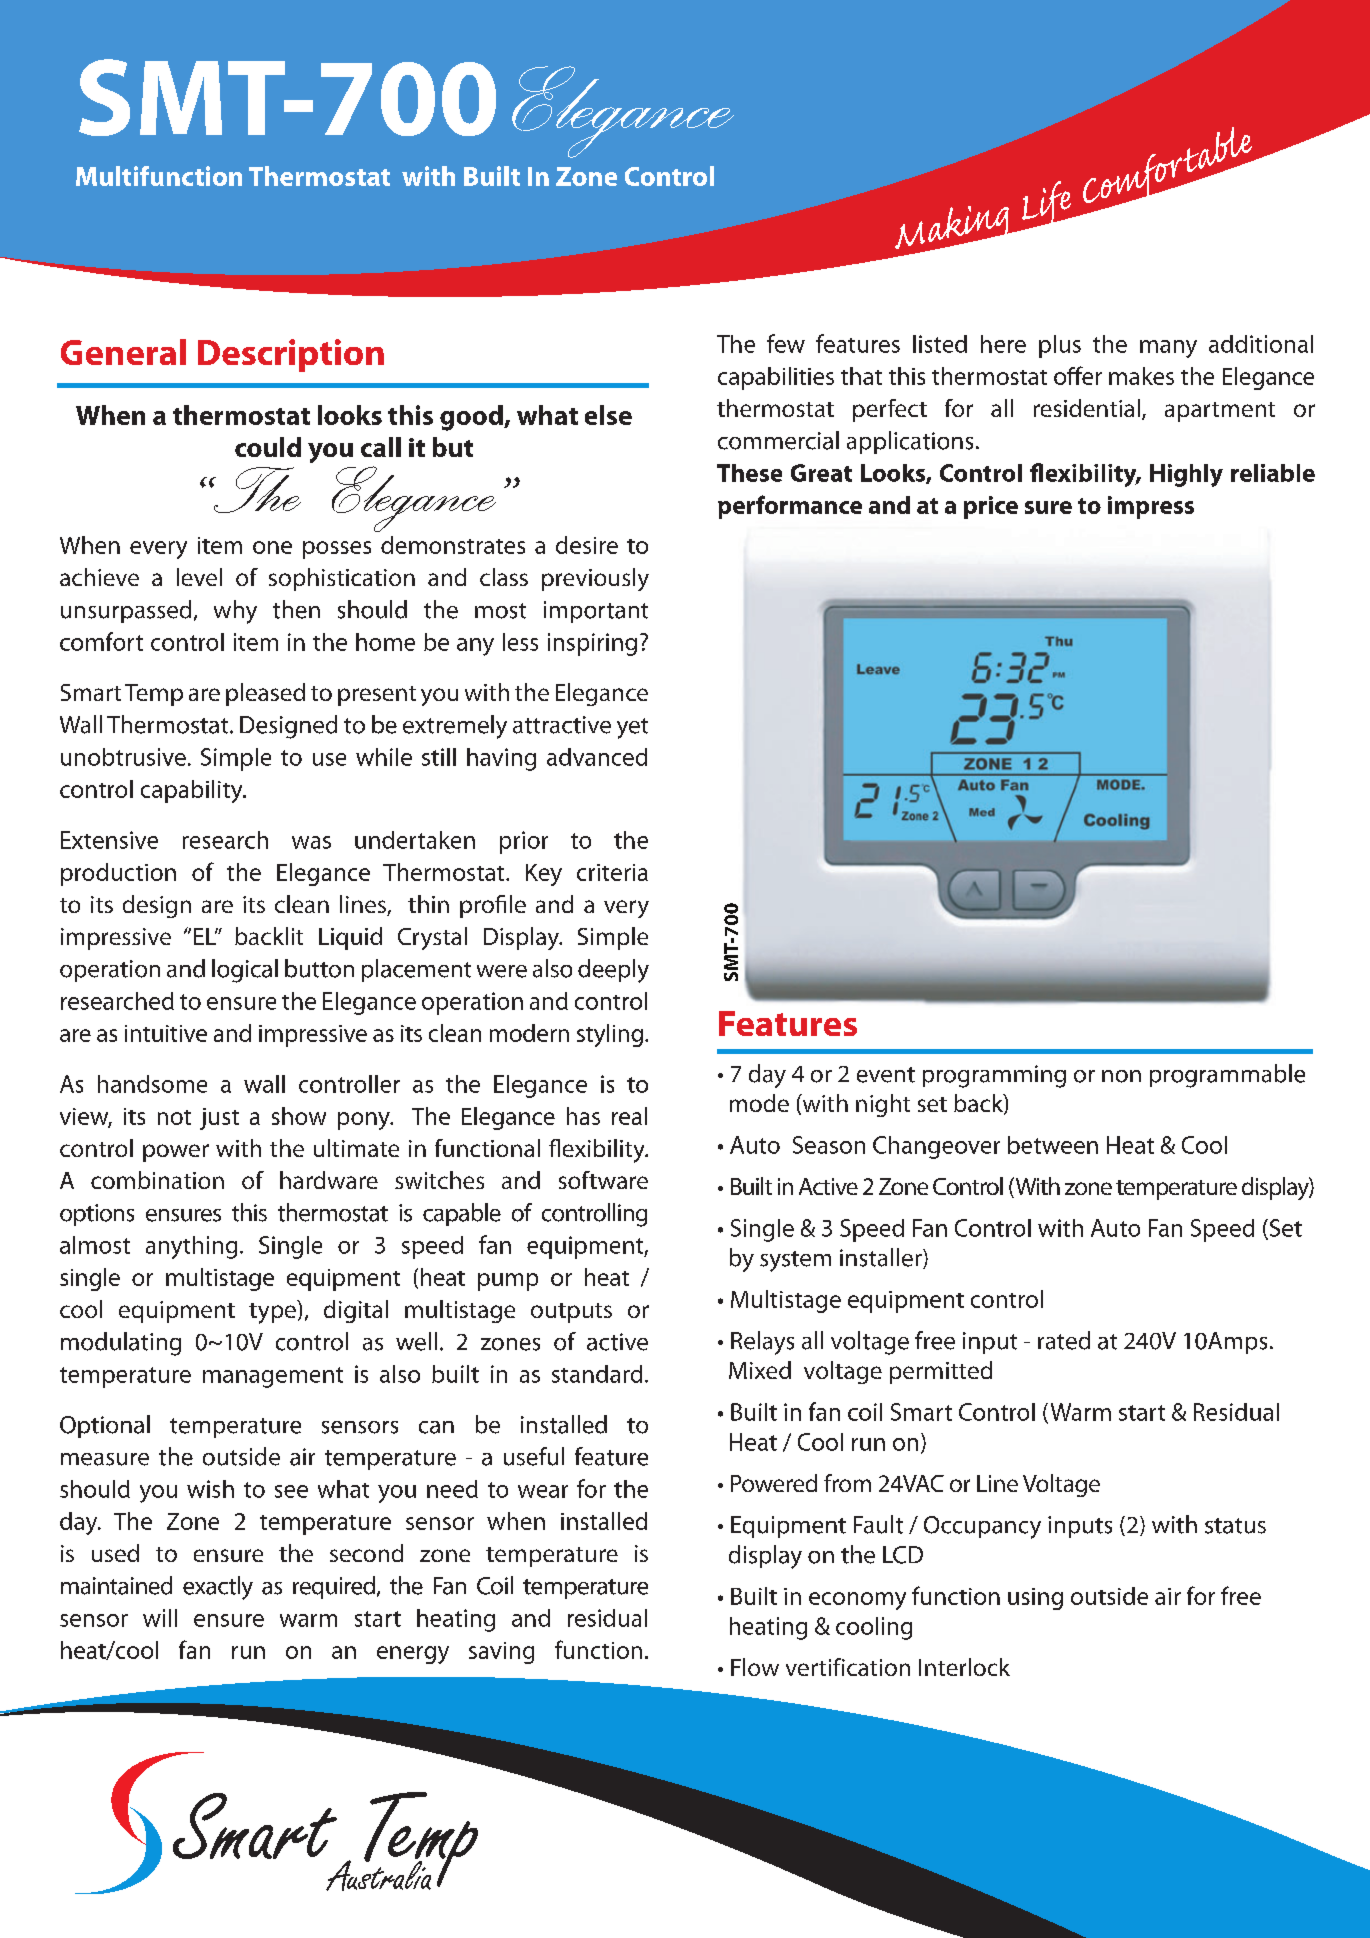 The height and width of the page is (1938, 1370). What do you see at coordinates (1141, 376) in the page?
I see `makes` at bounding box center [1141, 376].
